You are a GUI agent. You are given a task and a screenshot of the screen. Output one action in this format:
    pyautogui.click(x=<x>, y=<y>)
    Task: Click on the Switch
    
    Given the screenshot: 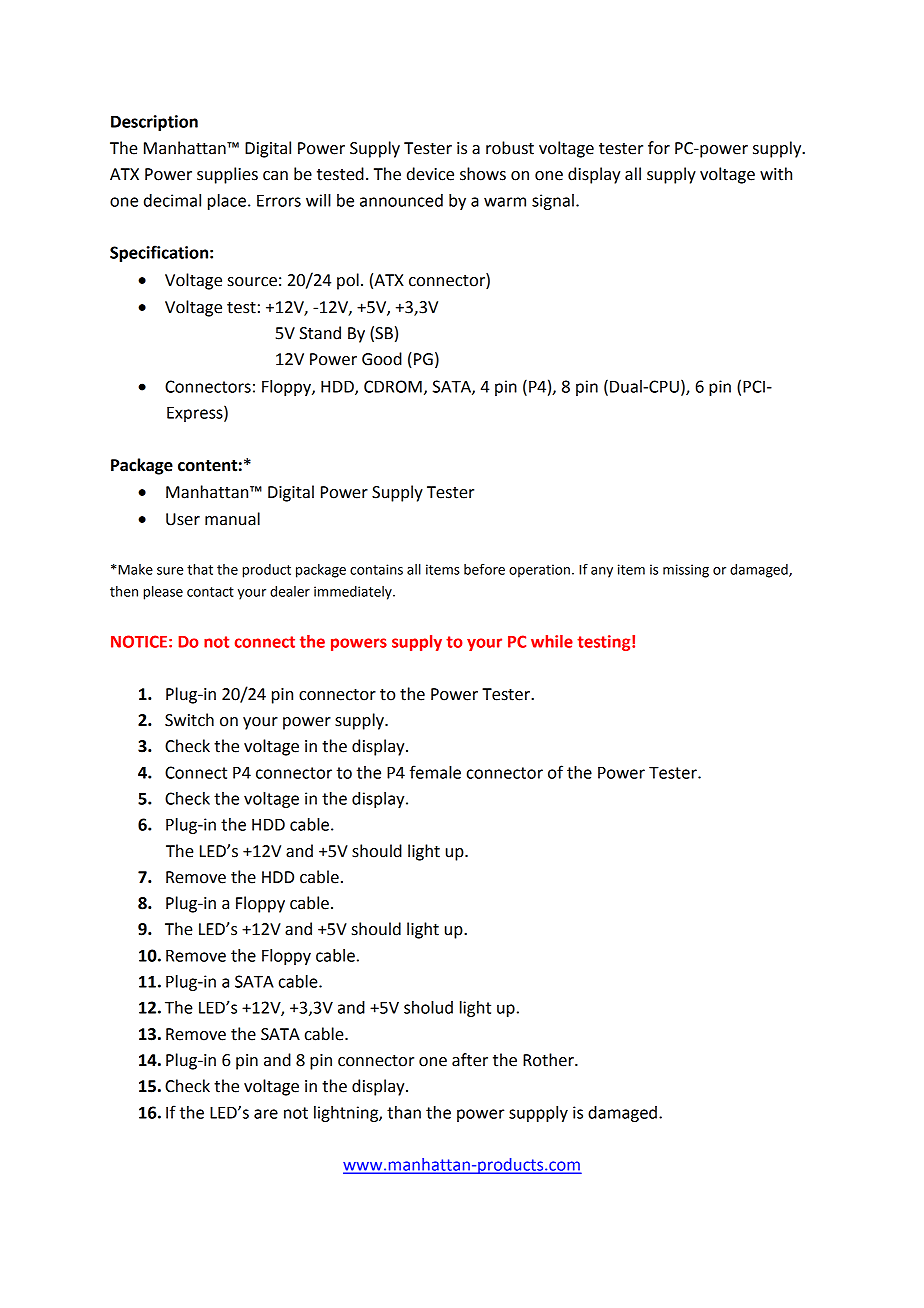 What is the action you would take?
    pyautogui.click(x=189, y=720)
